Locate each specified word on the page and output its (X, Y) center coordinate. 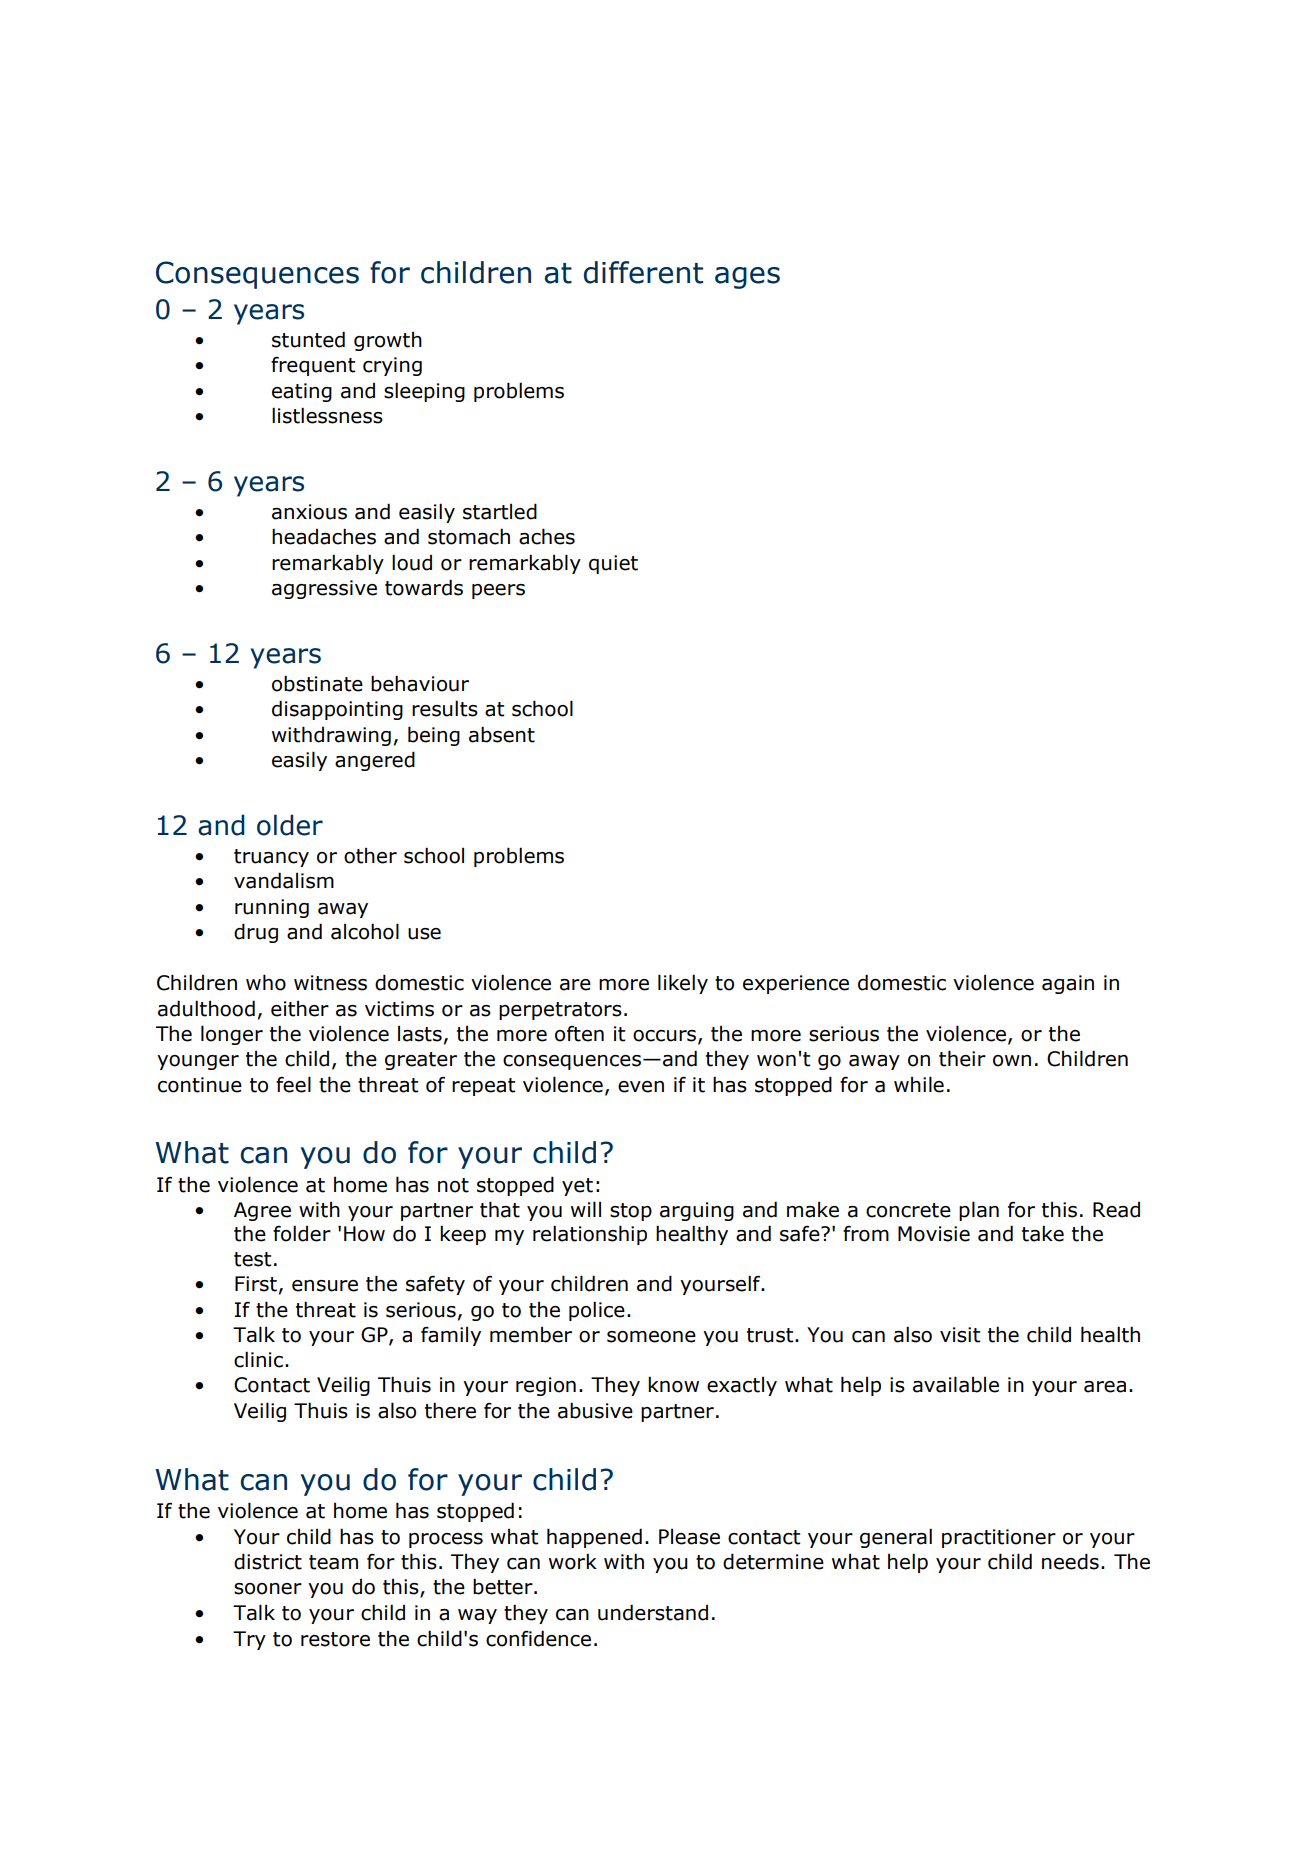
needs (1070, 1561)
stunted (308, 339)
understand (653, 1612)
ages (747, 278)
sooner (268, 1589)
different (643, 272)
